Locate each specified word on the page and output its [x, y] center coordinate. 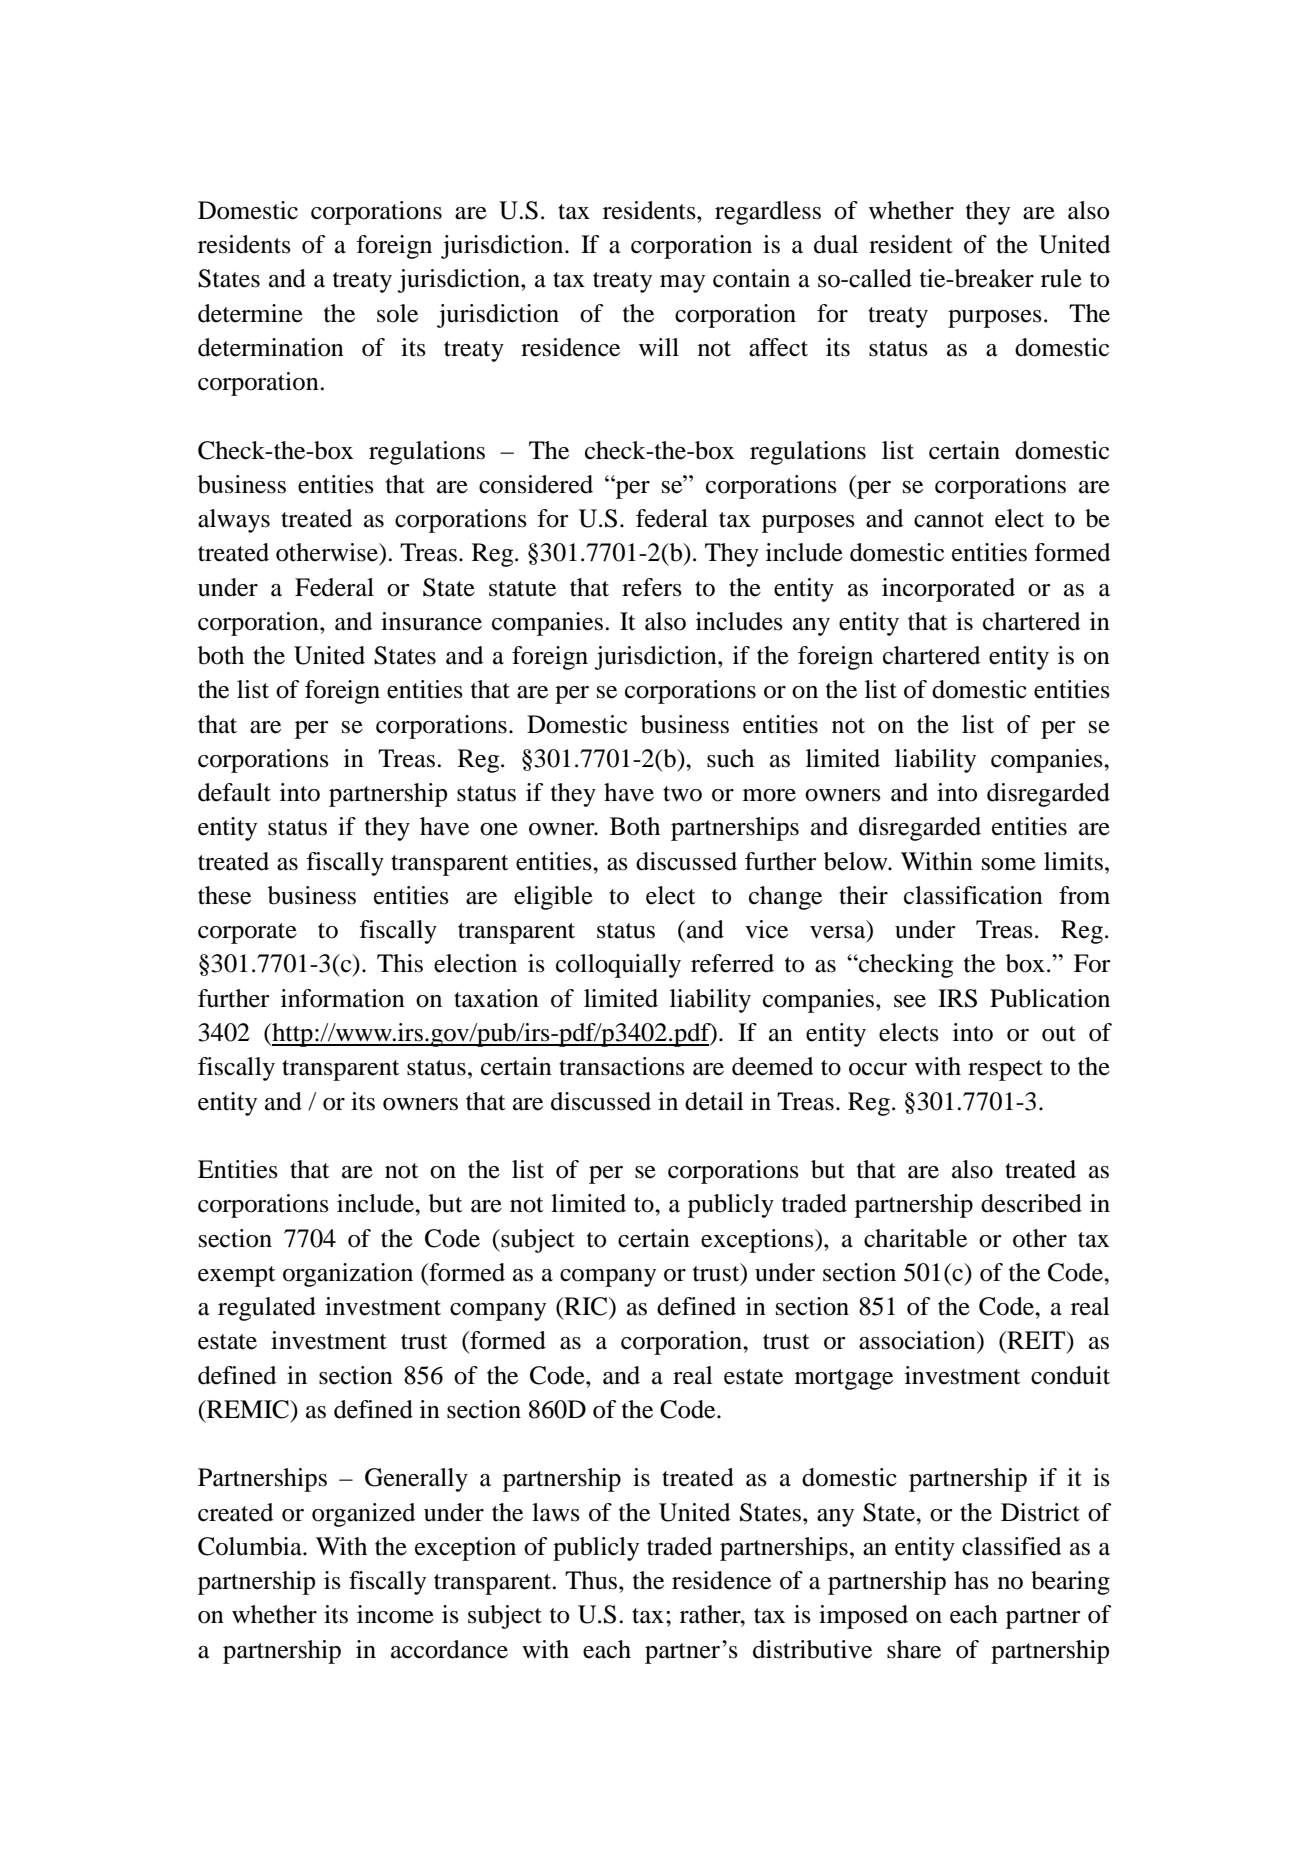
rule [1061, 278]
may [682, 284]
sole [397, 313]
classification [973, 895]
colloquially [618, 966]
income [395, 1614]
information [343, 998]
